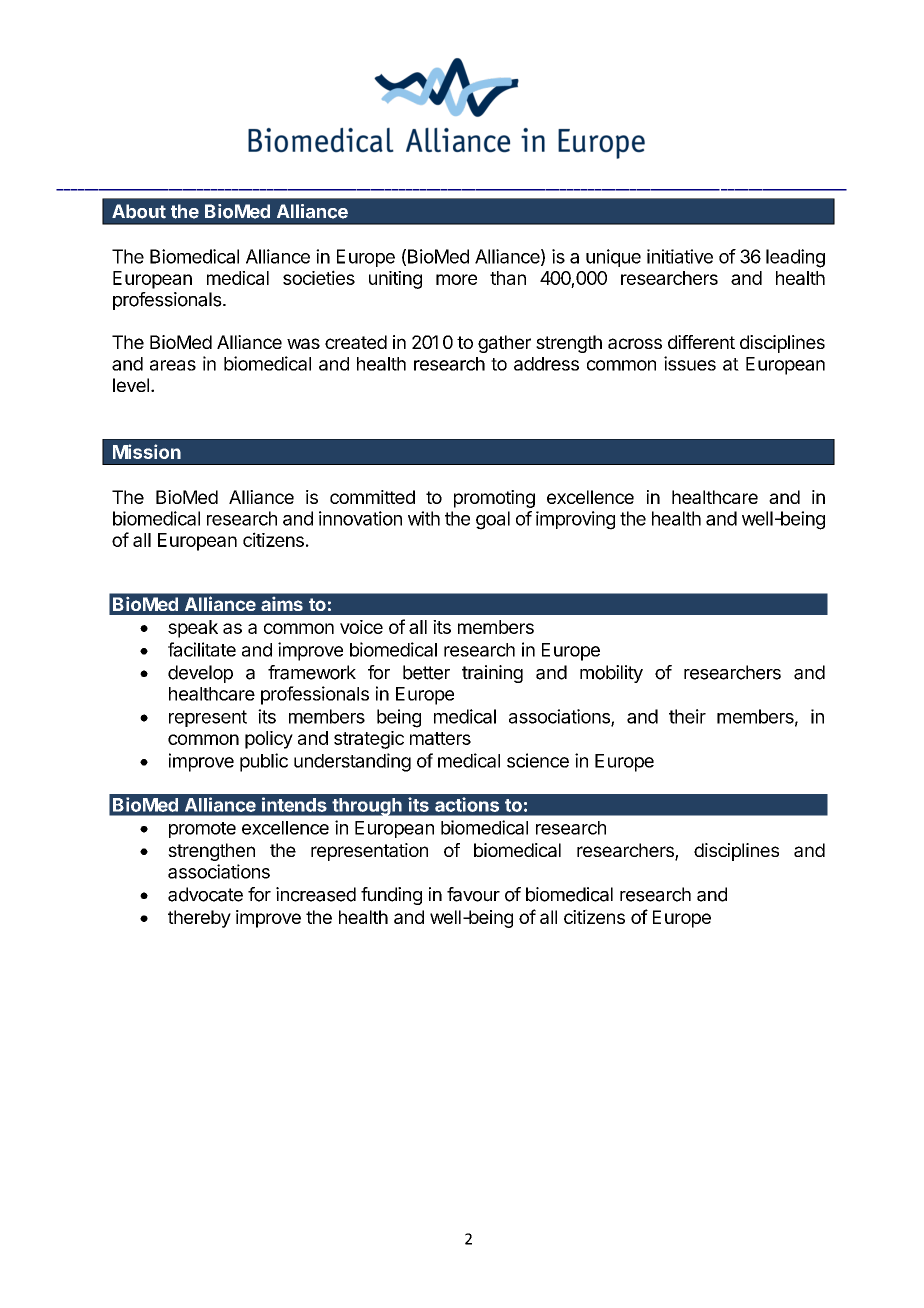 The image size is (924, 1308). What do you see at coordinates (492, 674) in the screenshot?
I see `training` at bounding box center [492, 674].
